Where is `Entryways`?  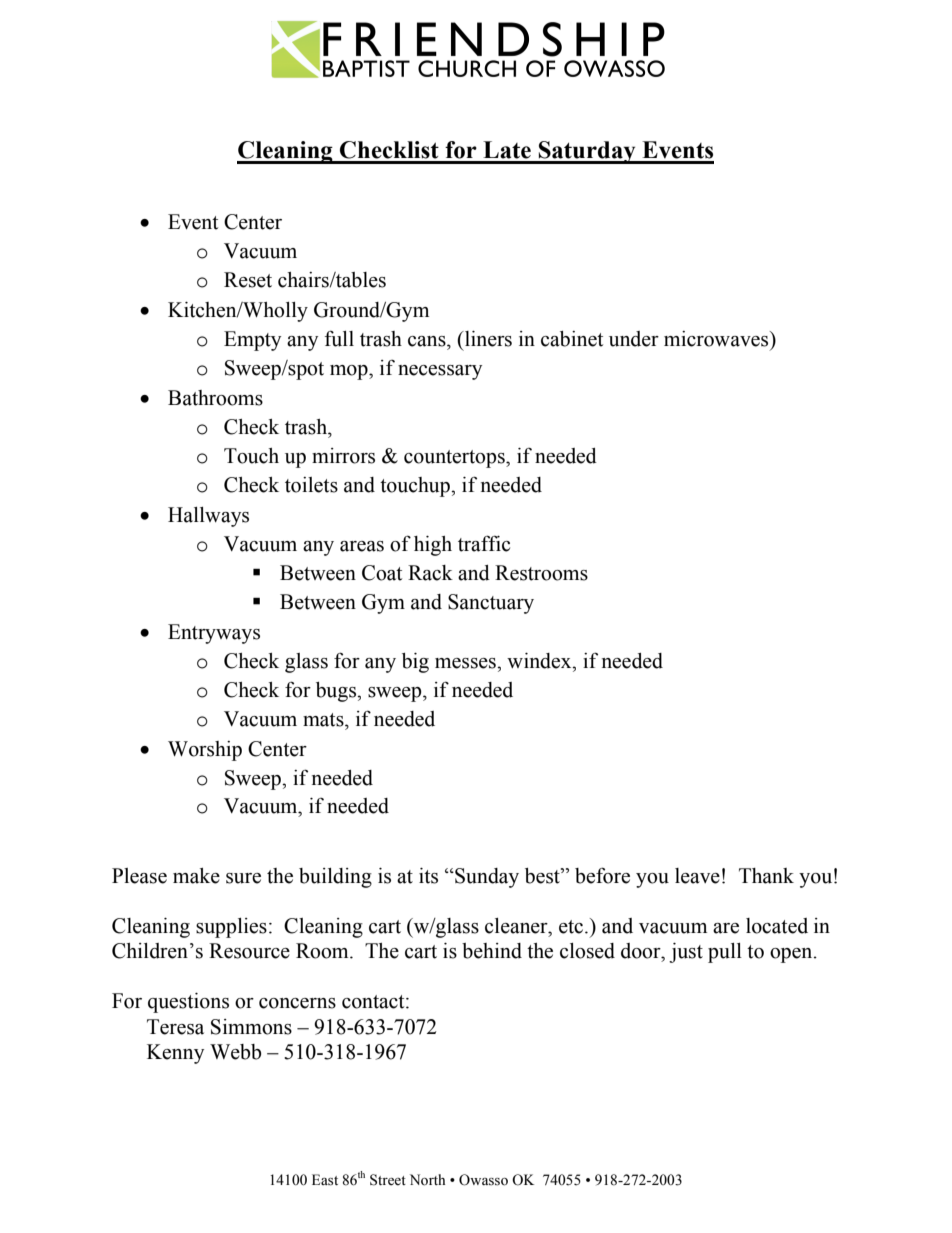
Entryways is located at coordinates (214, 634).
